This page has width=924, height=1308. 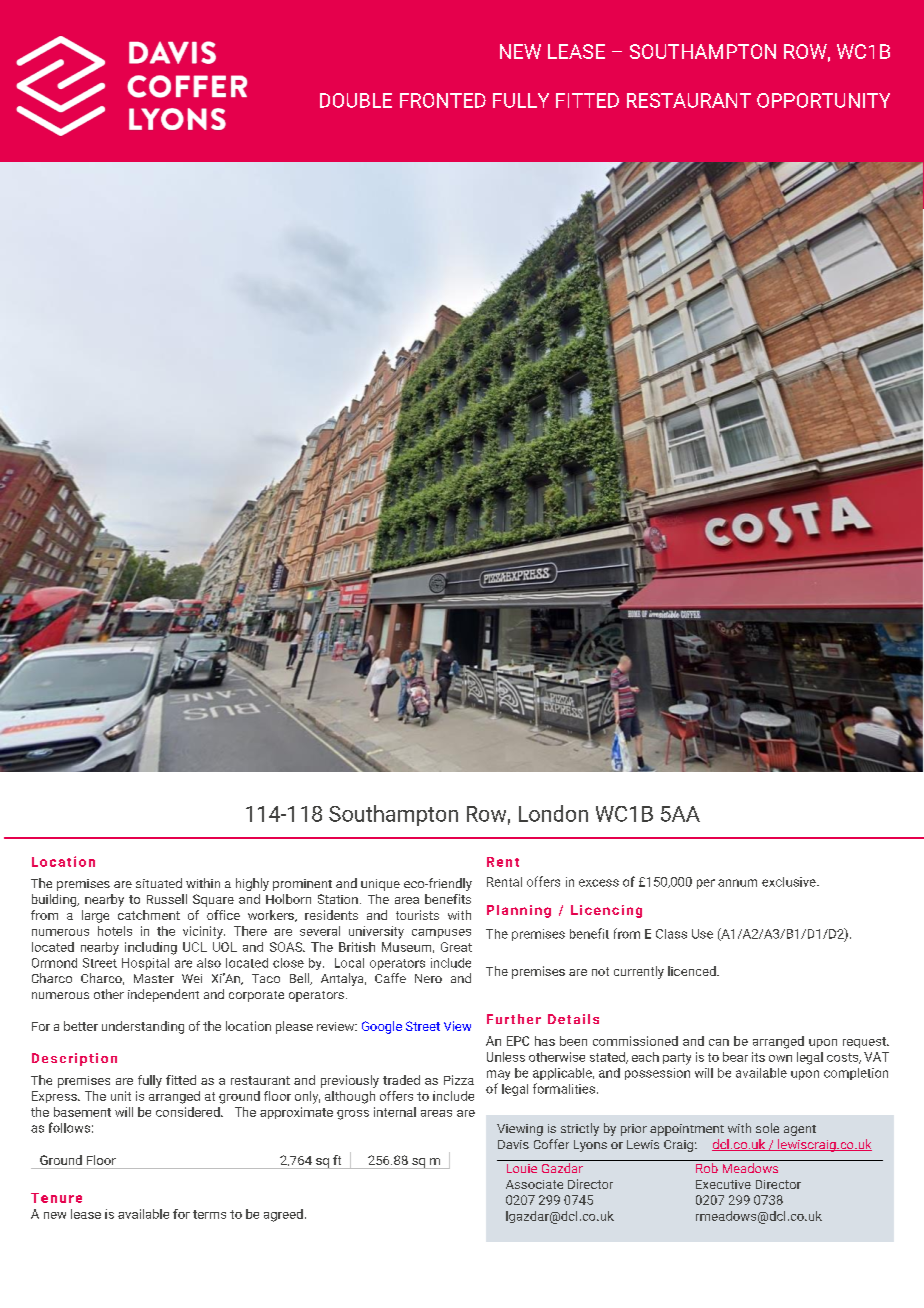 What do you see at coordinates (209, 1214) in the page?
I see `terms` at bounding box center [209, 1214].
